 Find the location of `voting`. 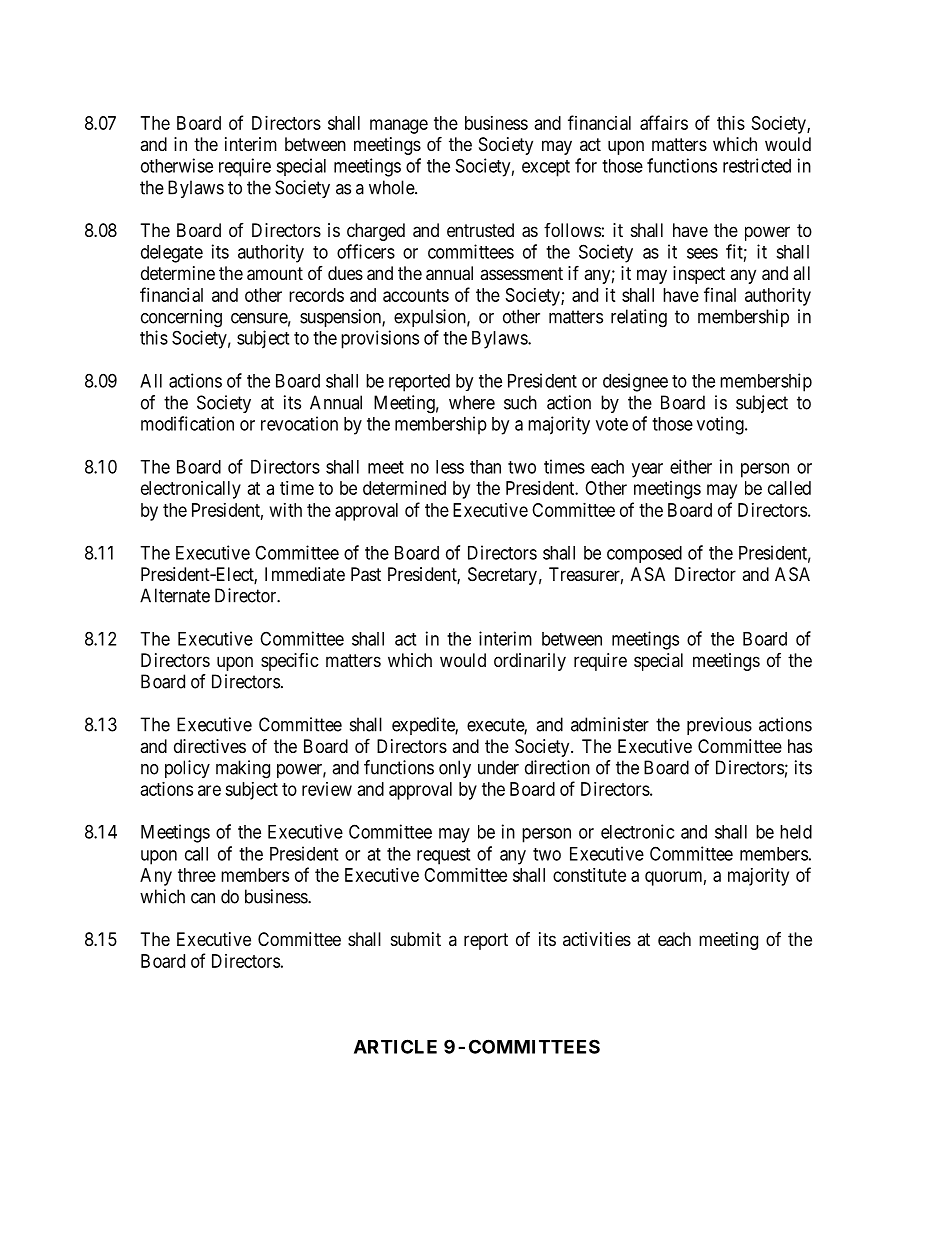

voting is located at coordinates (721, 425).
